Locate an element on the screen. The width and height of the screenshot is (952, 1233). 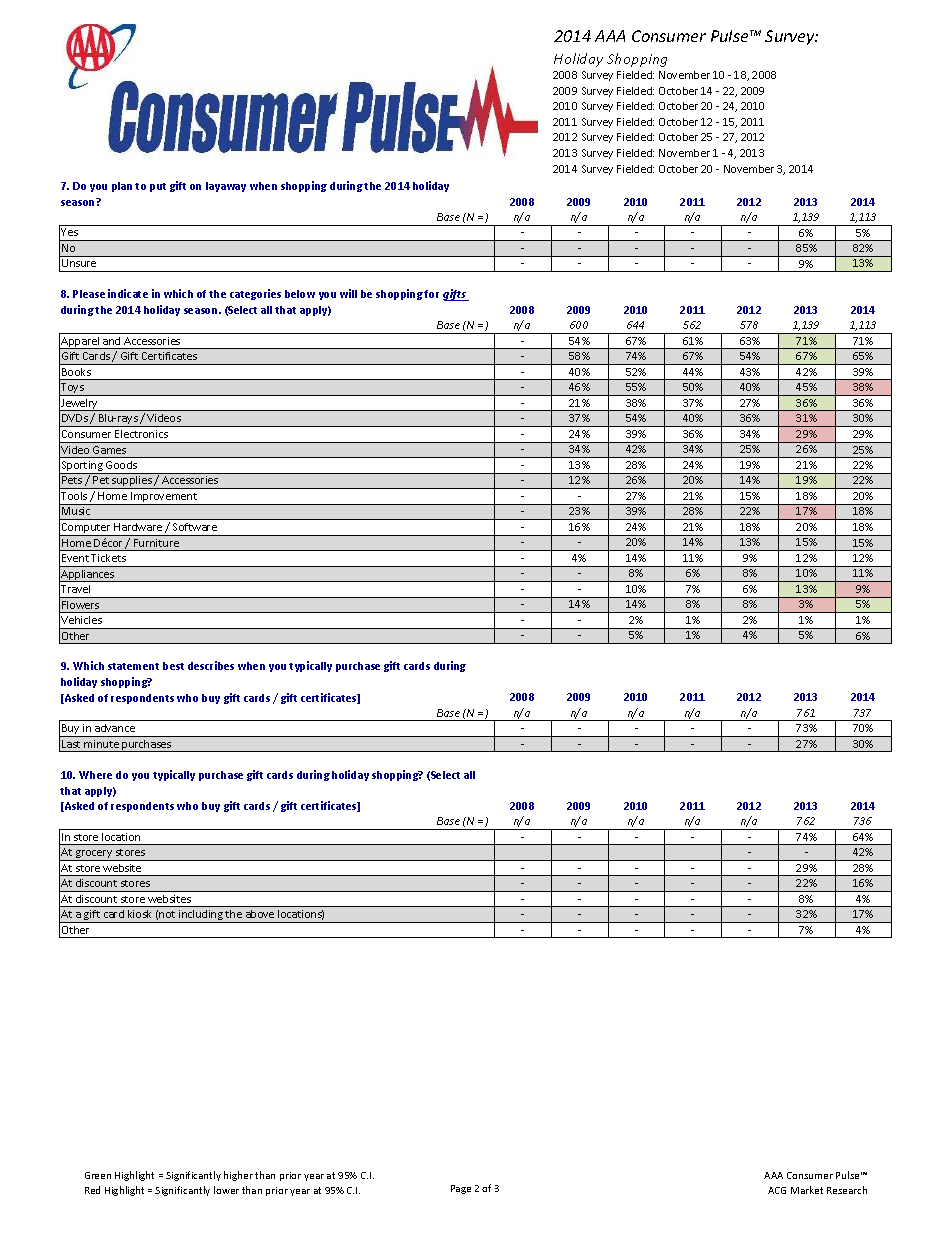
supplies is located at coordinates (132, 482).
